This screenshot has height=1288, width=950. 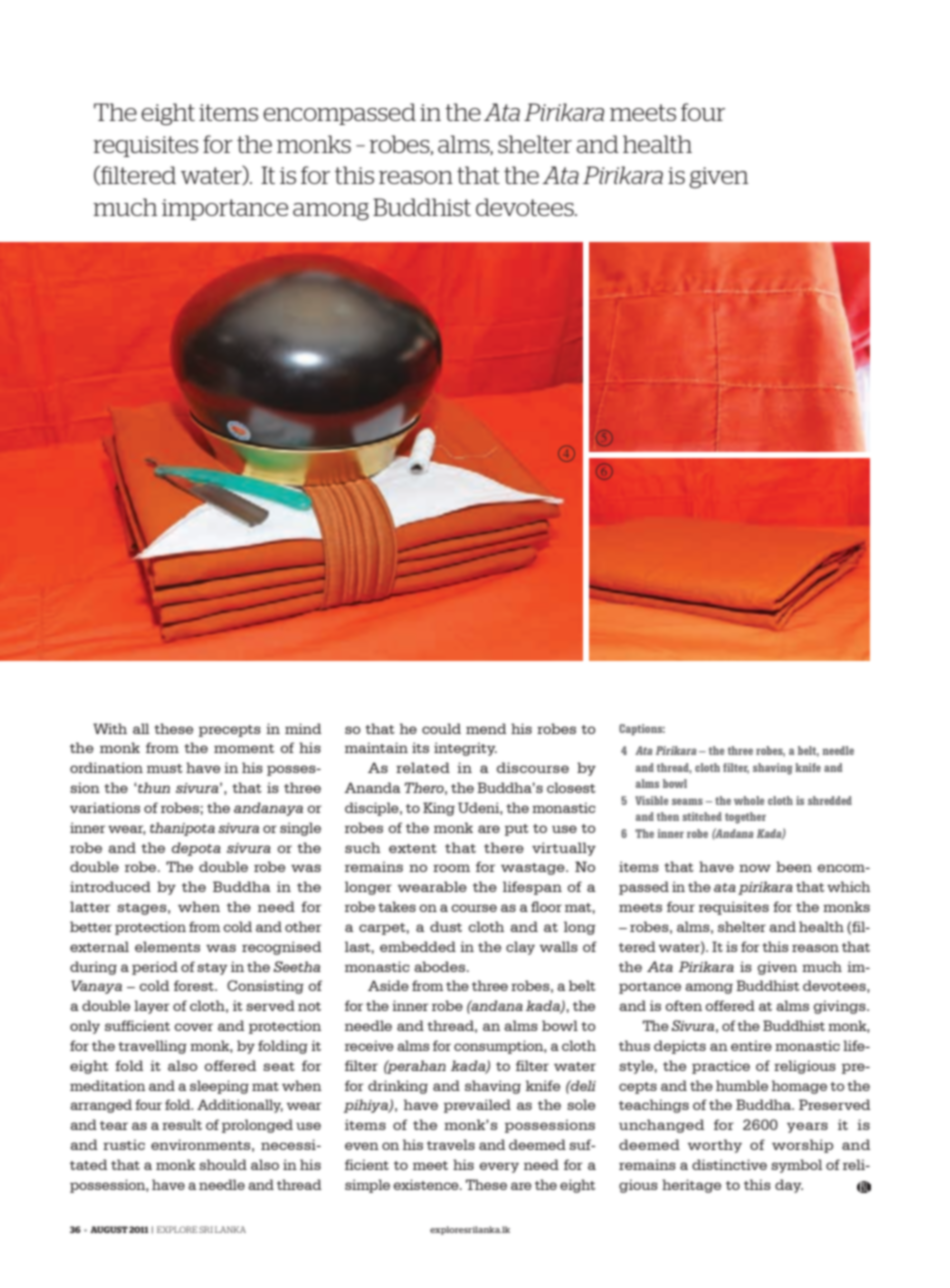 I want to click on existence, so click(x=427, y=1184).
